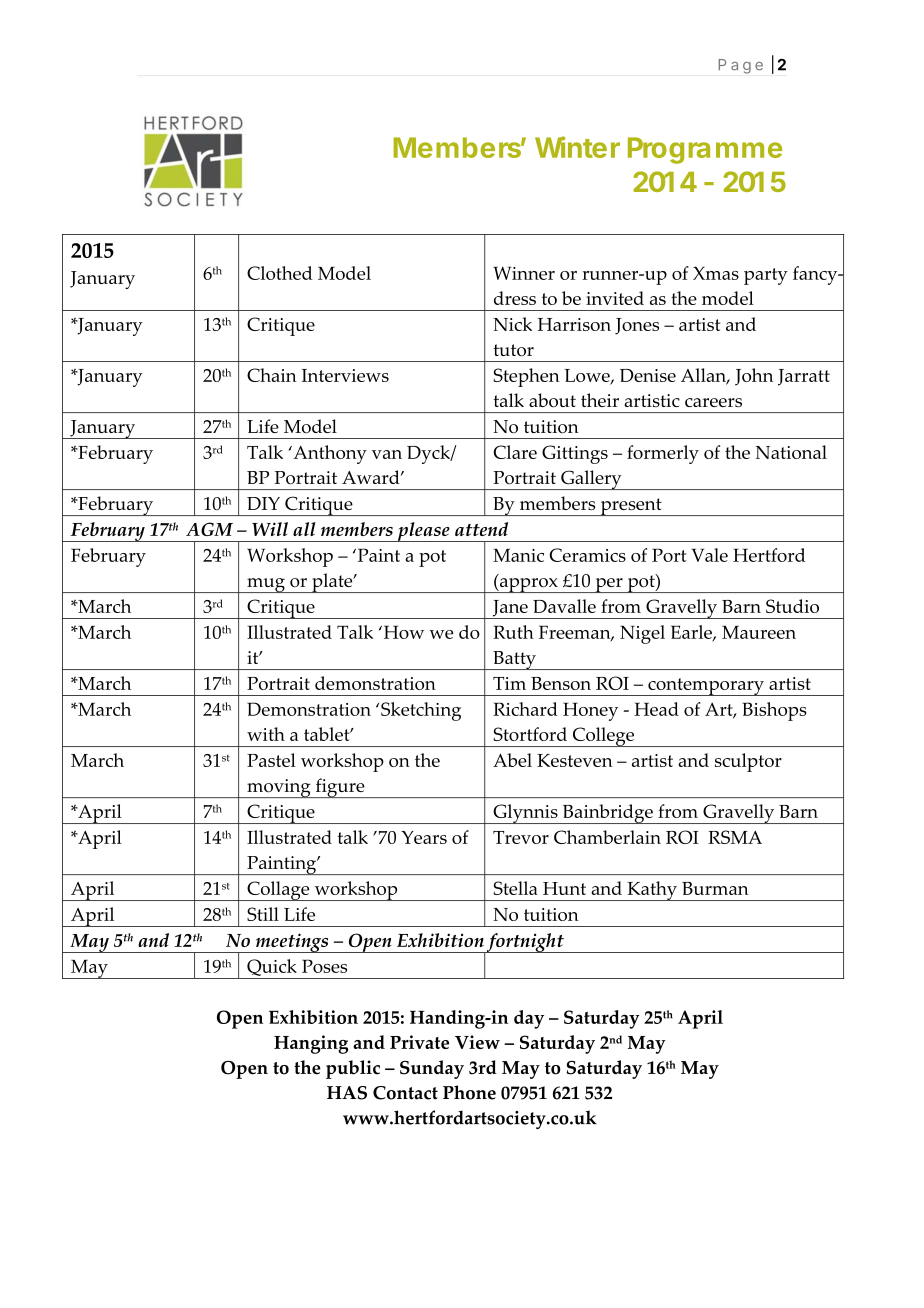  What do you see at coordinates (266, 734) in the screenshot?
I see `with` at bounding box center [266, 734].
